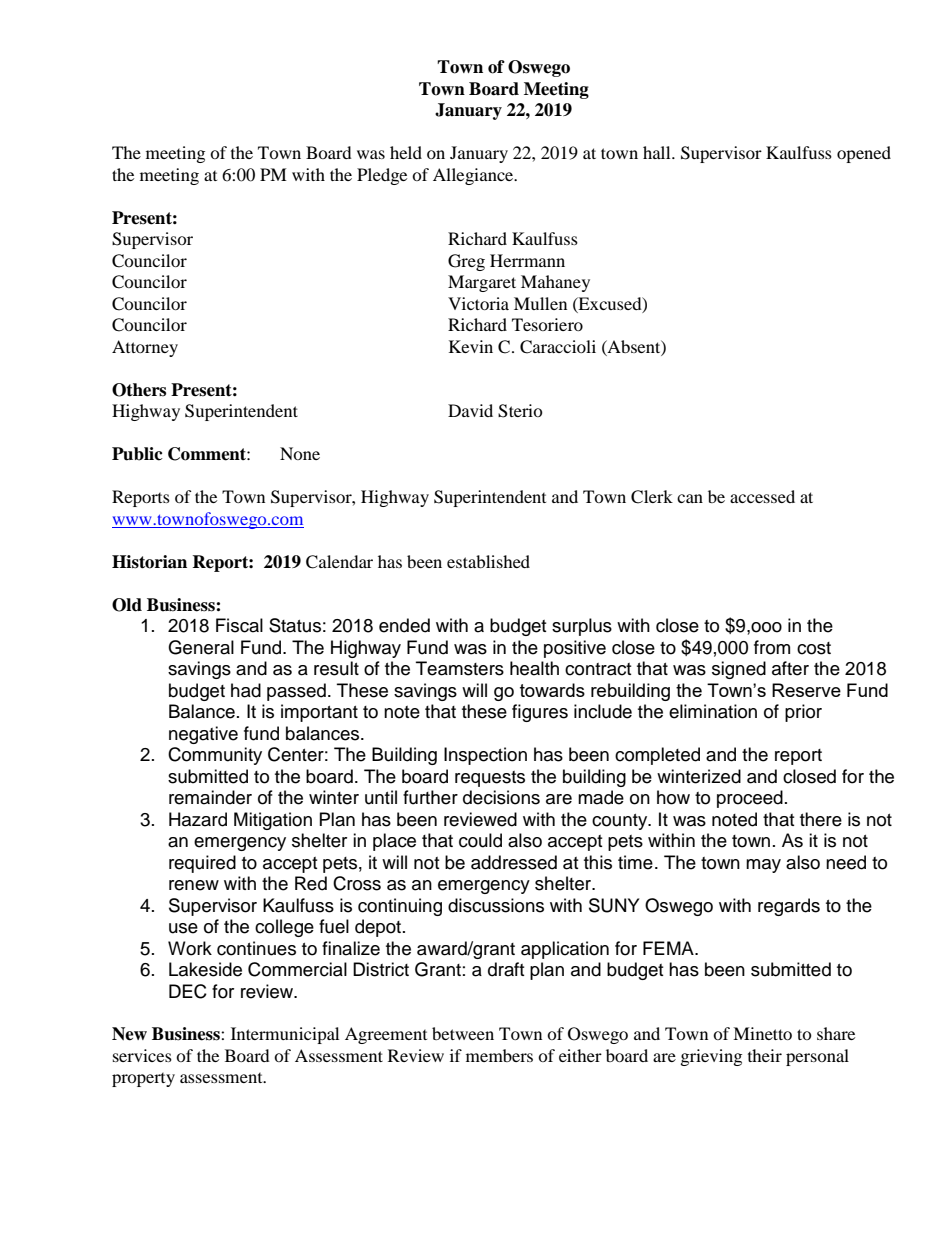 The image size is (952, 1233). What do you see at coordinates (194, 885) in the screenshot?
I see `renew` at bounding box center [194, 885].
